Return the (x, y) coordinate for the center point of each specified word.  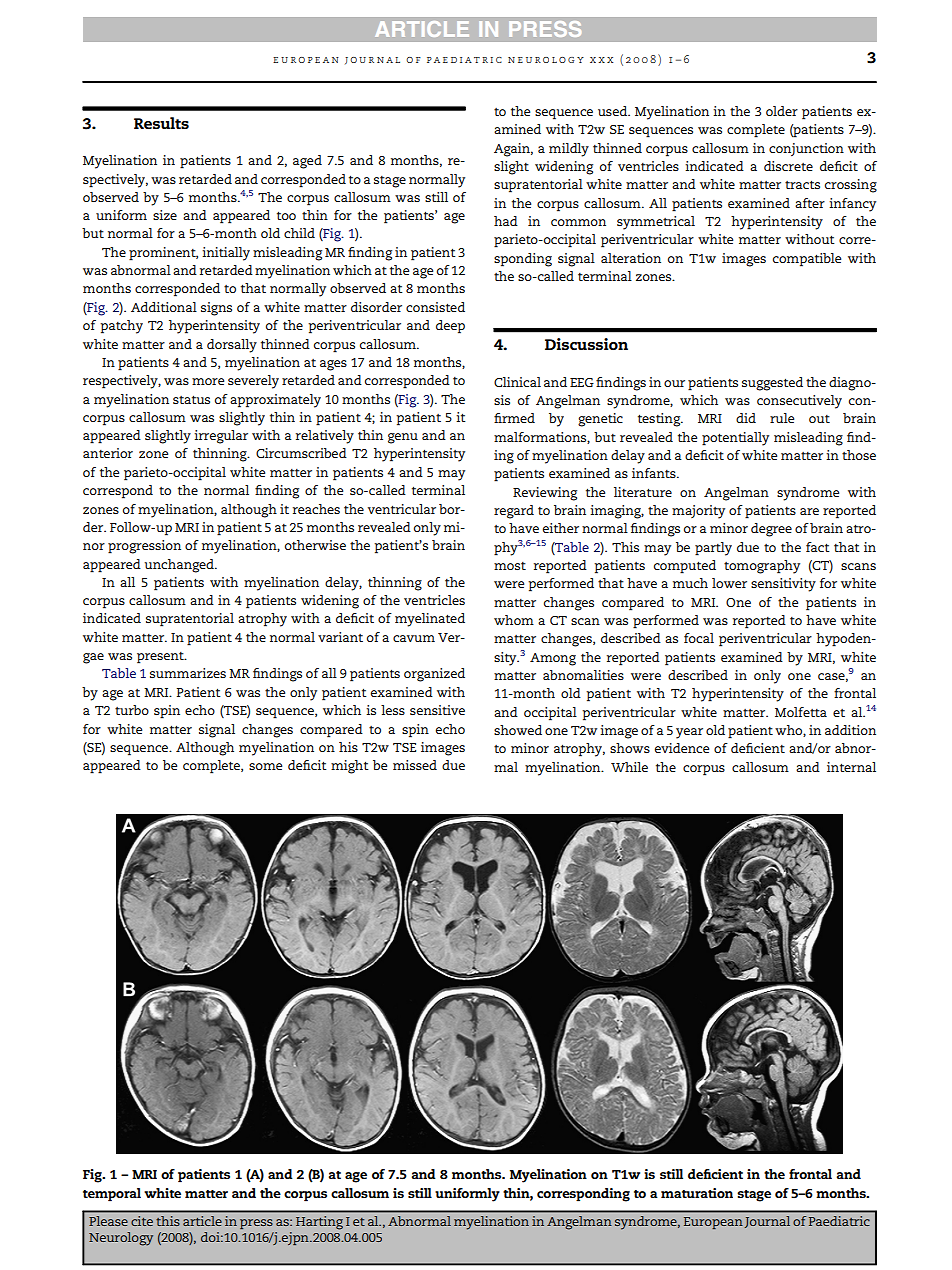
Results (161, 123)
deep (450, 327)
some (265, 766)
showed (518, 730)
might (350, 767)
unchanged (180, 566)
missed (415, 765)
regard (514, 512)
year (689, 733)
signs (216, 309)
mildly (569, 150)
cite (142, 1221)
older (782, 111)
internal (851, 767)
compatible (807, 260)
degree (771, 530)
